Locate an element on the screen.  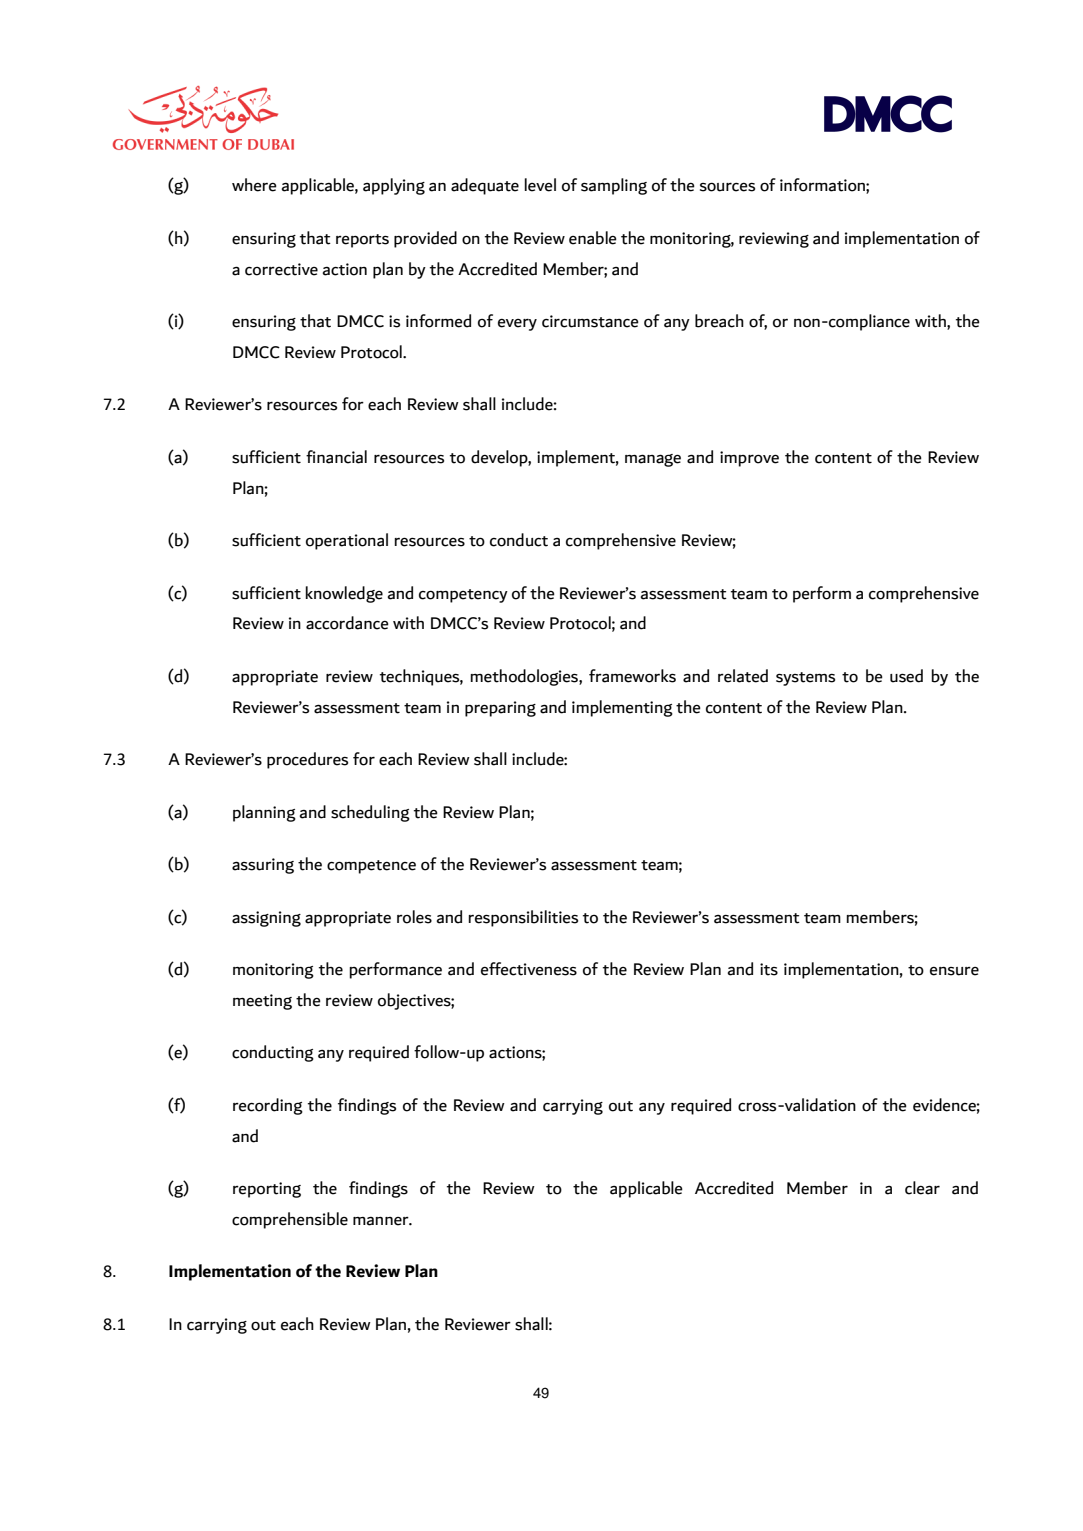
financial is located at coordinates (336, 457).
